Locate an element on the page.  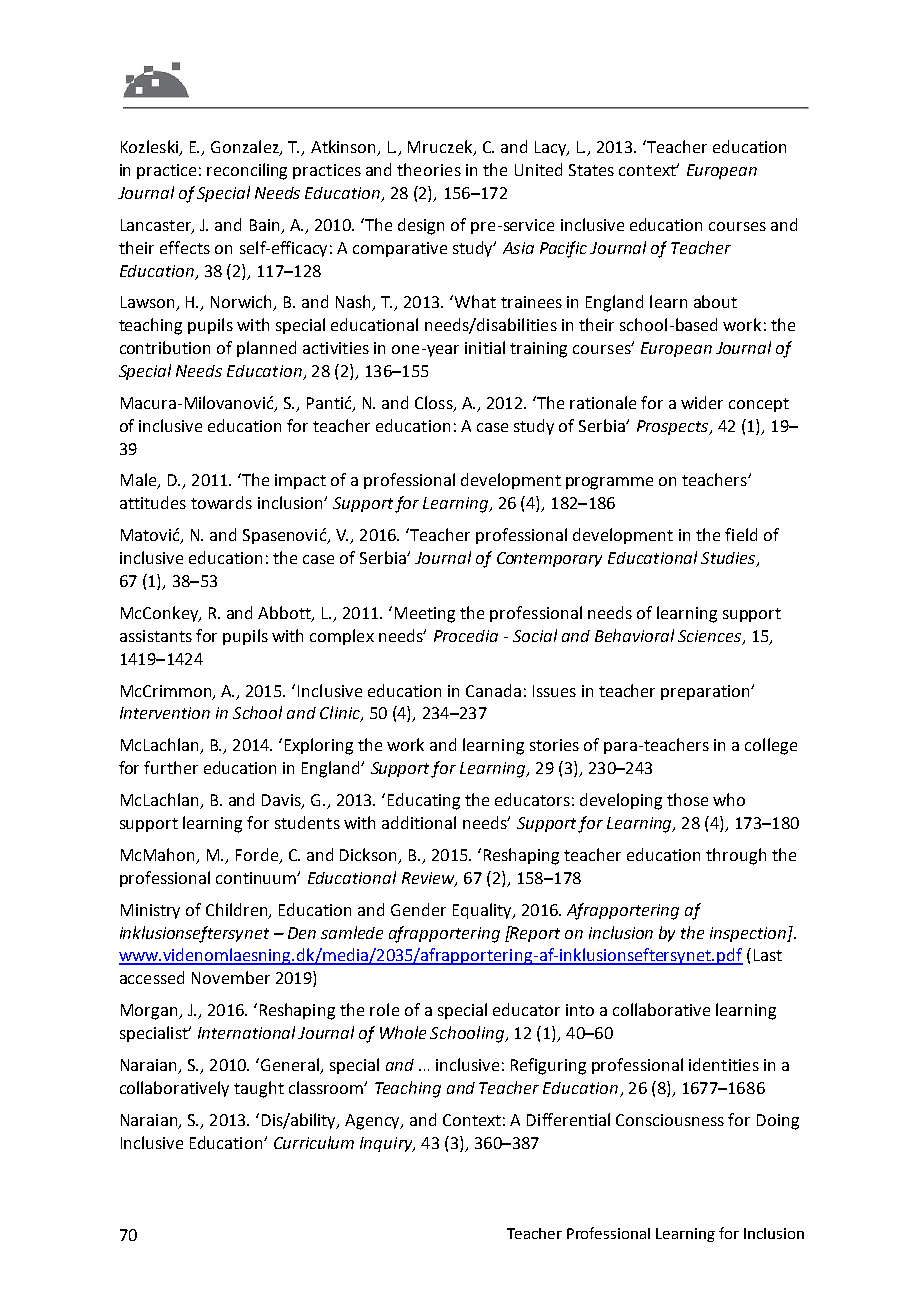
taught is located at coordinates (259, 1089).
